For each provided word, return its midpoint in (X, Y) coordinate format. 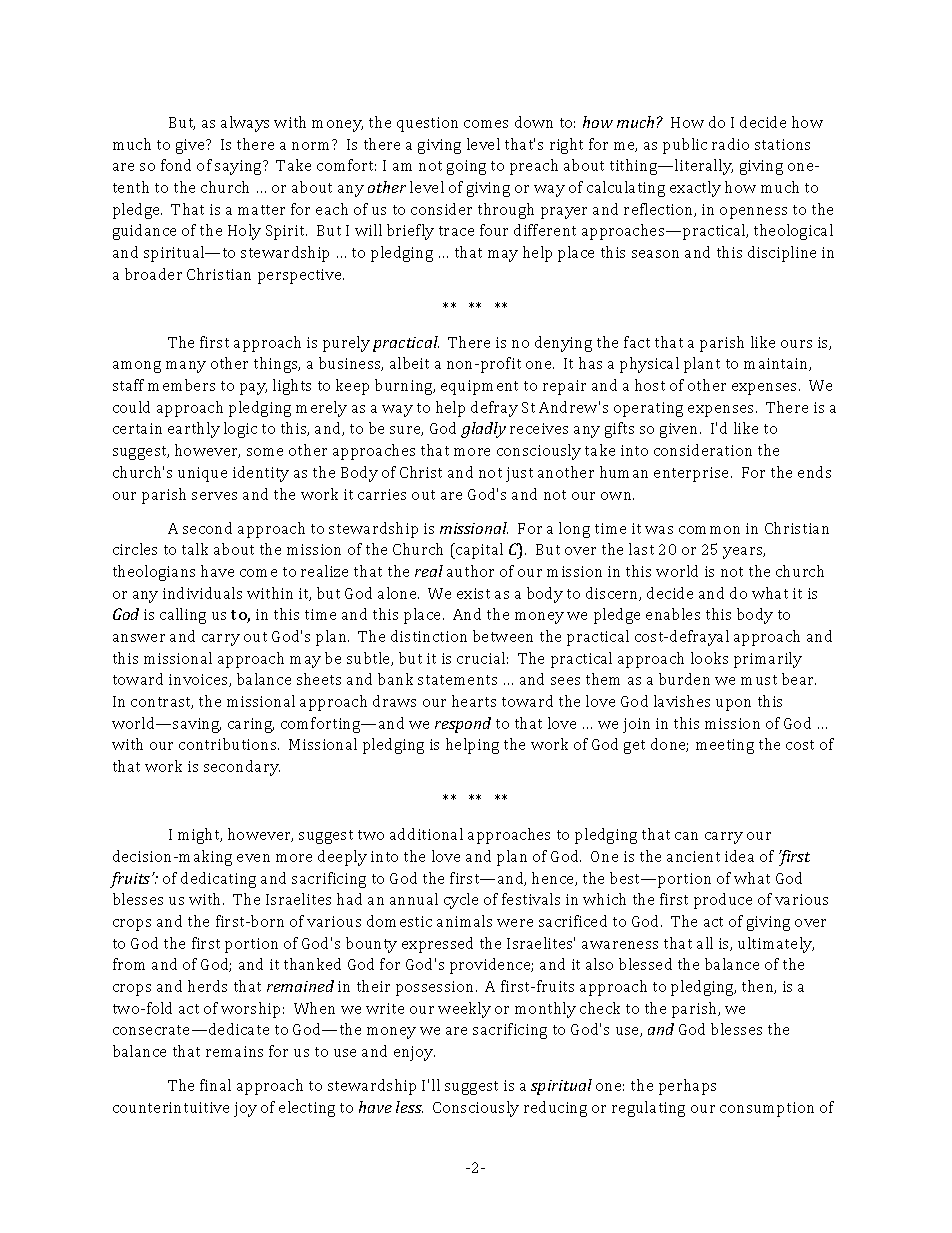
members (181, 385)
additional (426, 834)
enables (673, 614)
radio (730, 144)
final (215, 1085)
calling (183, 616)
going (466, 167)
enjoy (414, 1053)
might (200, 836)
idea (739, 856)
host (650, 385)
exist (473, 593)
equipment (479, 387)
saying (239, 167)
